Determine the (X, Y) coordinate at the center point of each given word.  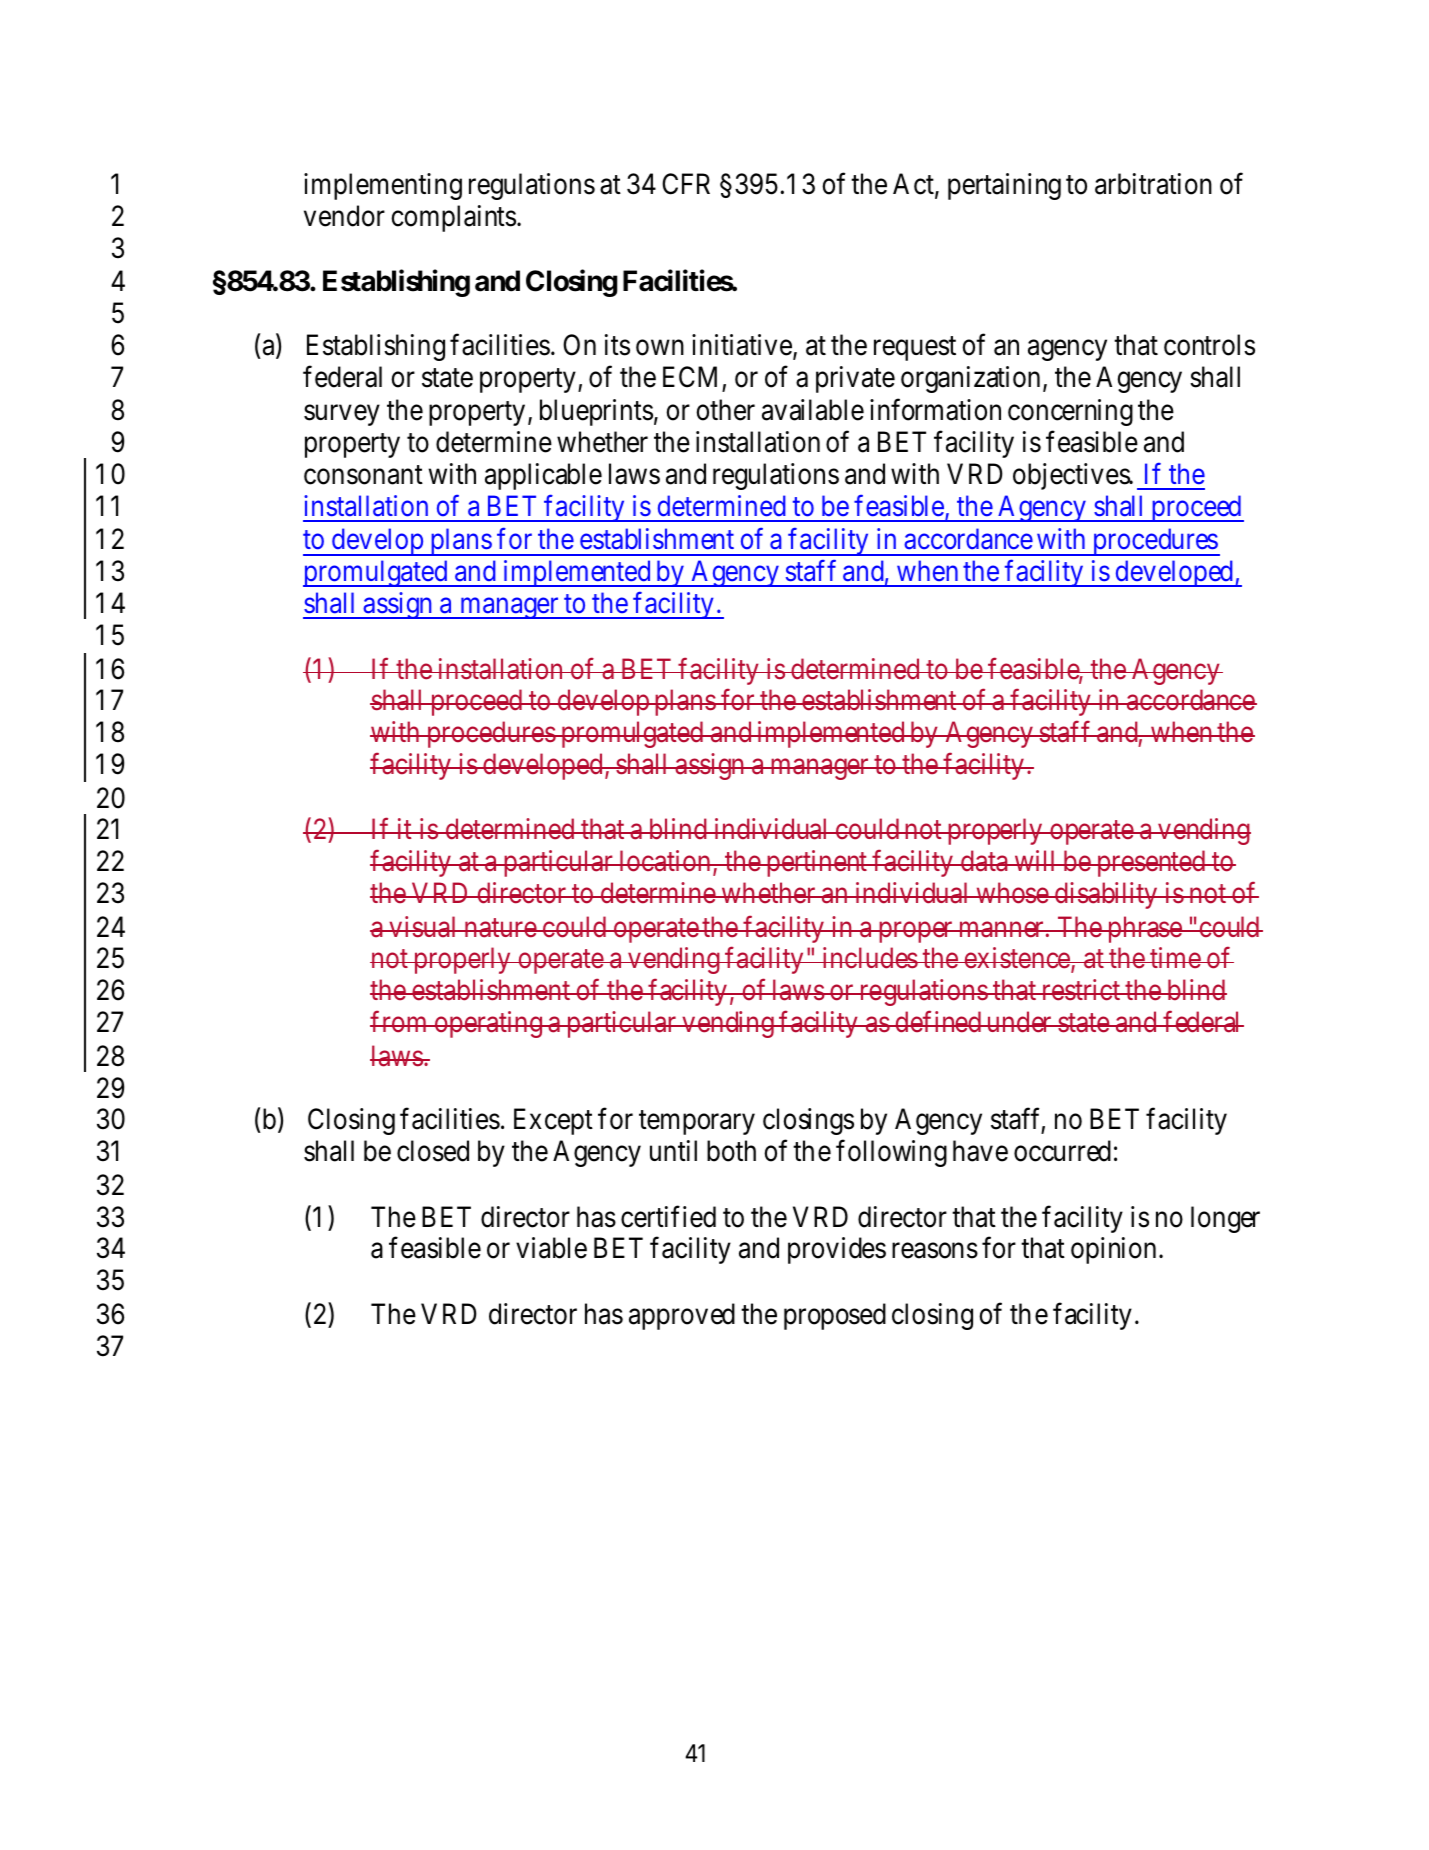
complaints (453, 218)
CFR (686, 184)
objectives (1072, 476)
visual (423, 927)
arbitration (1153, 184)
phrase (1144, 929)
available (813, 410)
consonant (363, 475)
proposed (835, 1316)
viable (551, 1248)
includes (869, 958)
